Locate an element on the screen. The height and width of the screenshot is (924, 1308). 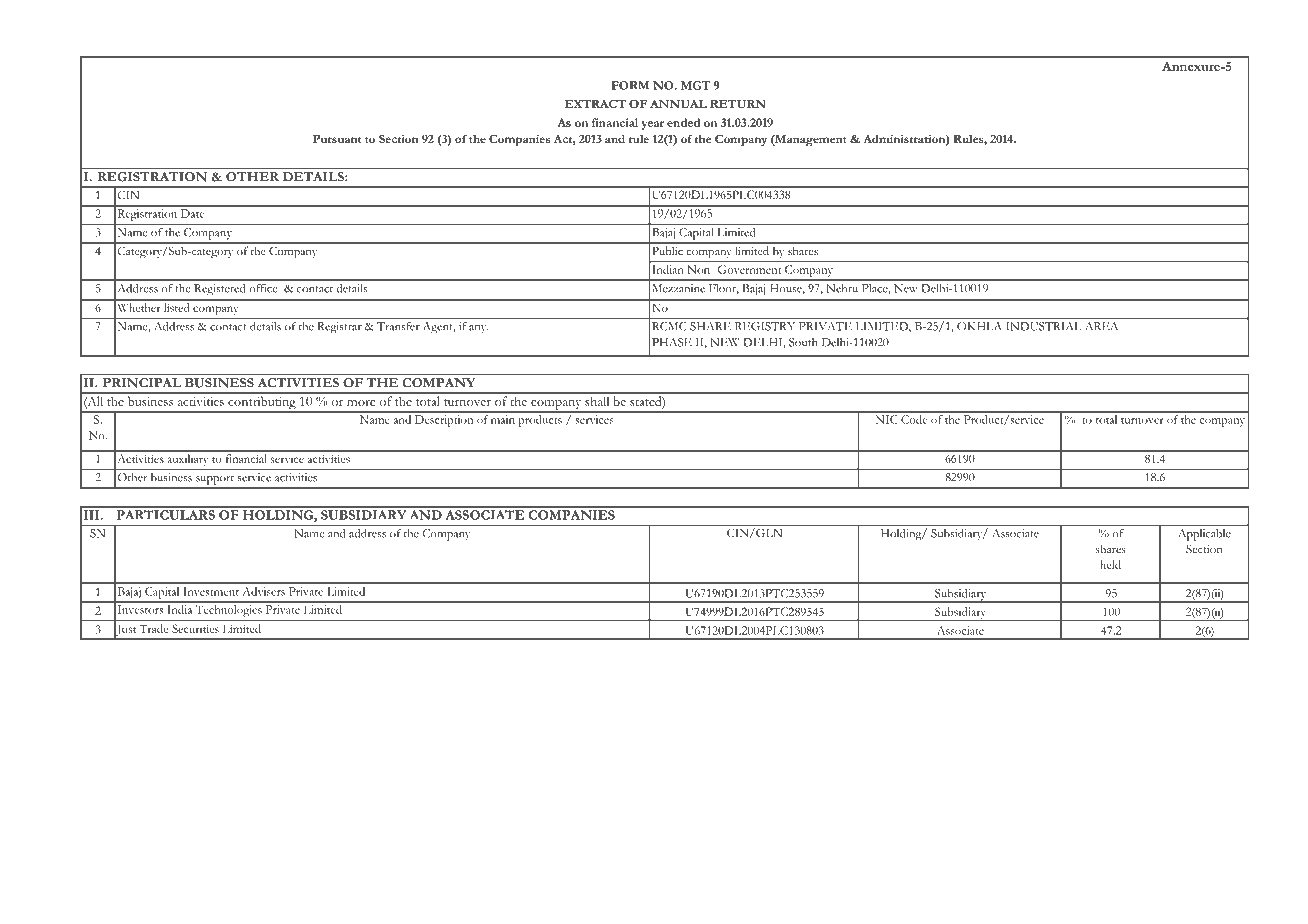
more is located at coordinates (361, 403).
